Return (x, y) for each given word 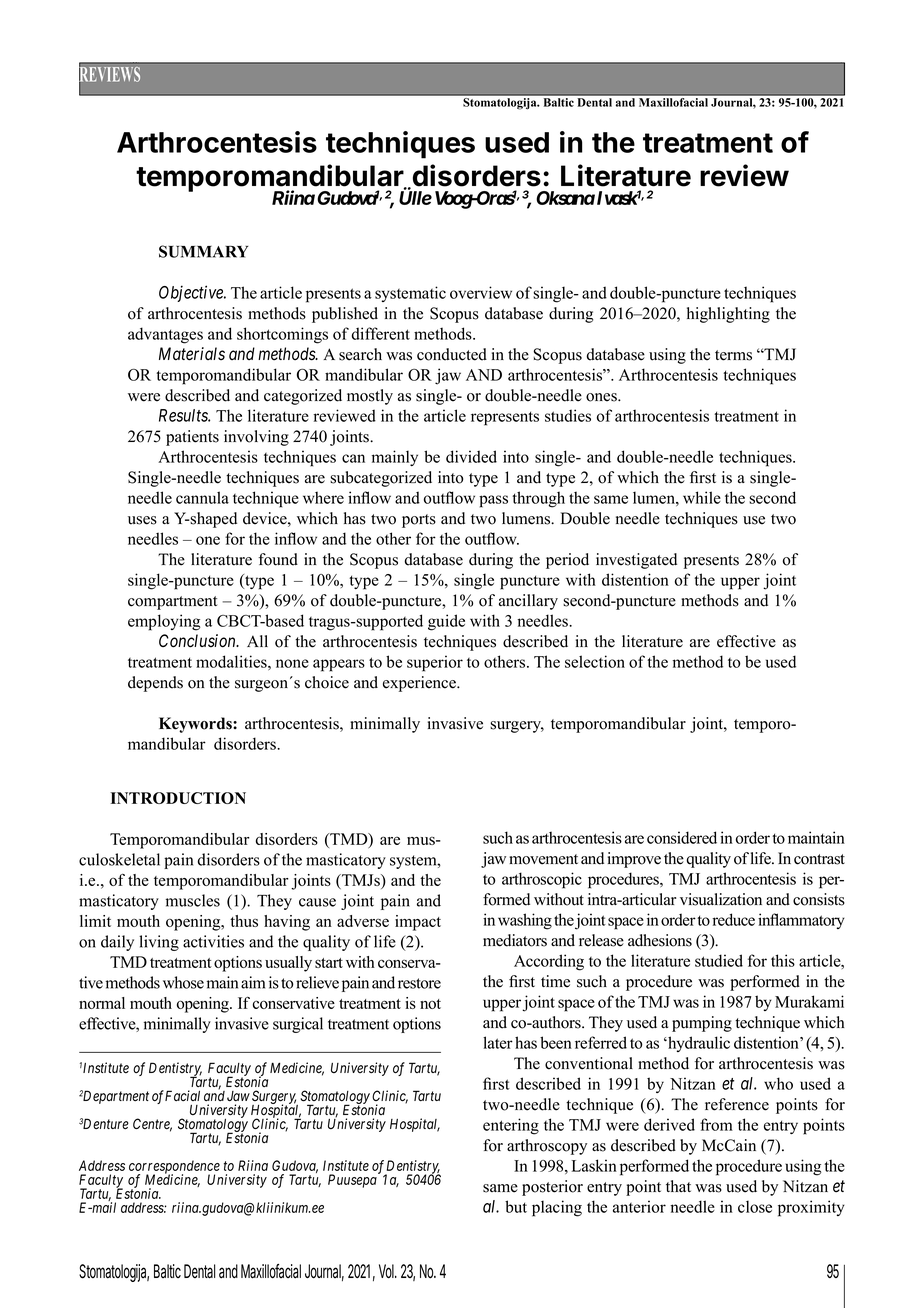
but (516, 1206)
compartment (172, 603)
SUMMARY (203, 251)
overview (481, 292)
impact (418, 923)
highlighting (728, 315)
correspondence (174, 1168)
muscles (193, 900)
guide (446, 622)
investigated (636, 561)
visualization (721, 899)
